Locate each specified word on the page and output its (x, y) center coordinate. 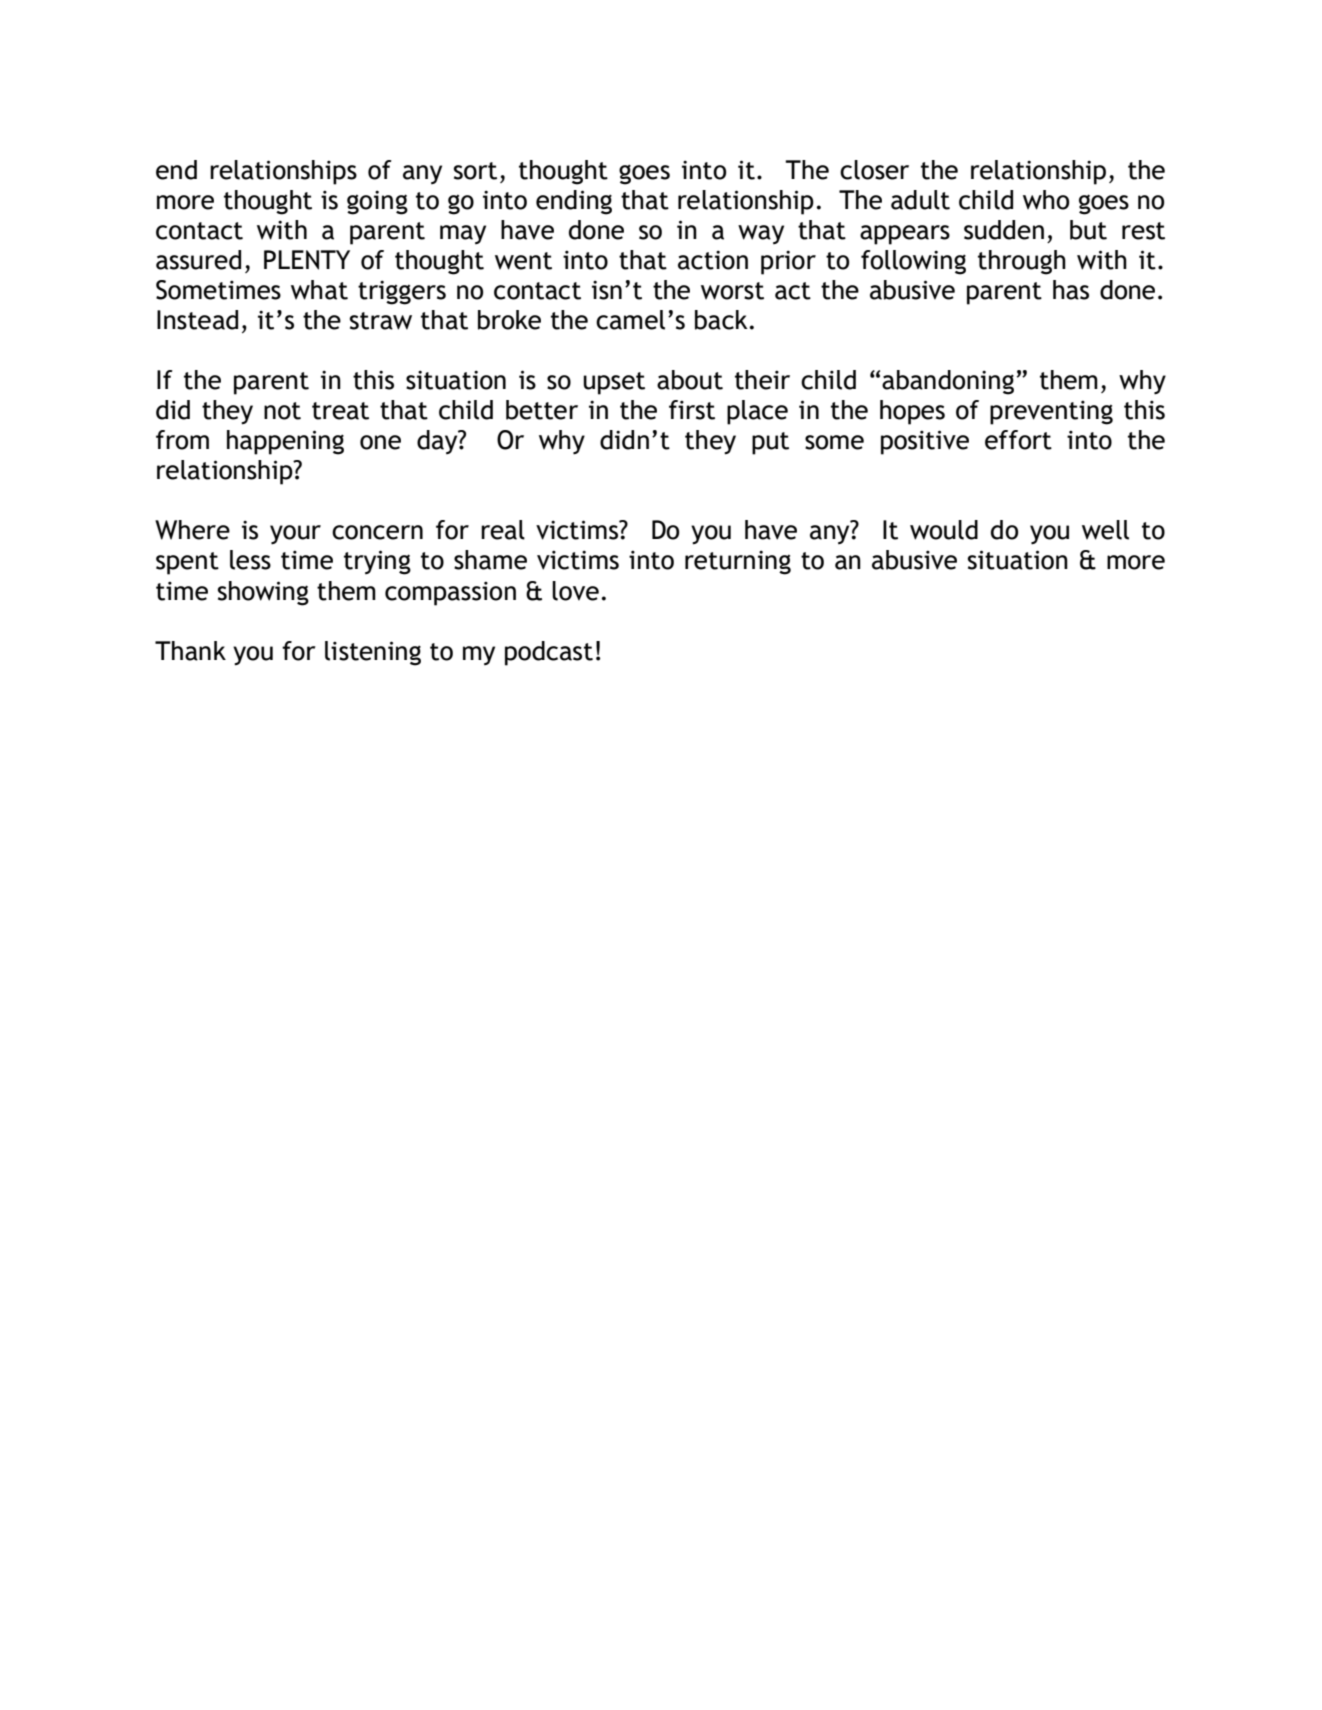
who (1046, 200)
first (692, 410)
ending (574, 202)
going (377, 202)
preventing (1051, 412)
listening (373, 653)
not (282, 411)
